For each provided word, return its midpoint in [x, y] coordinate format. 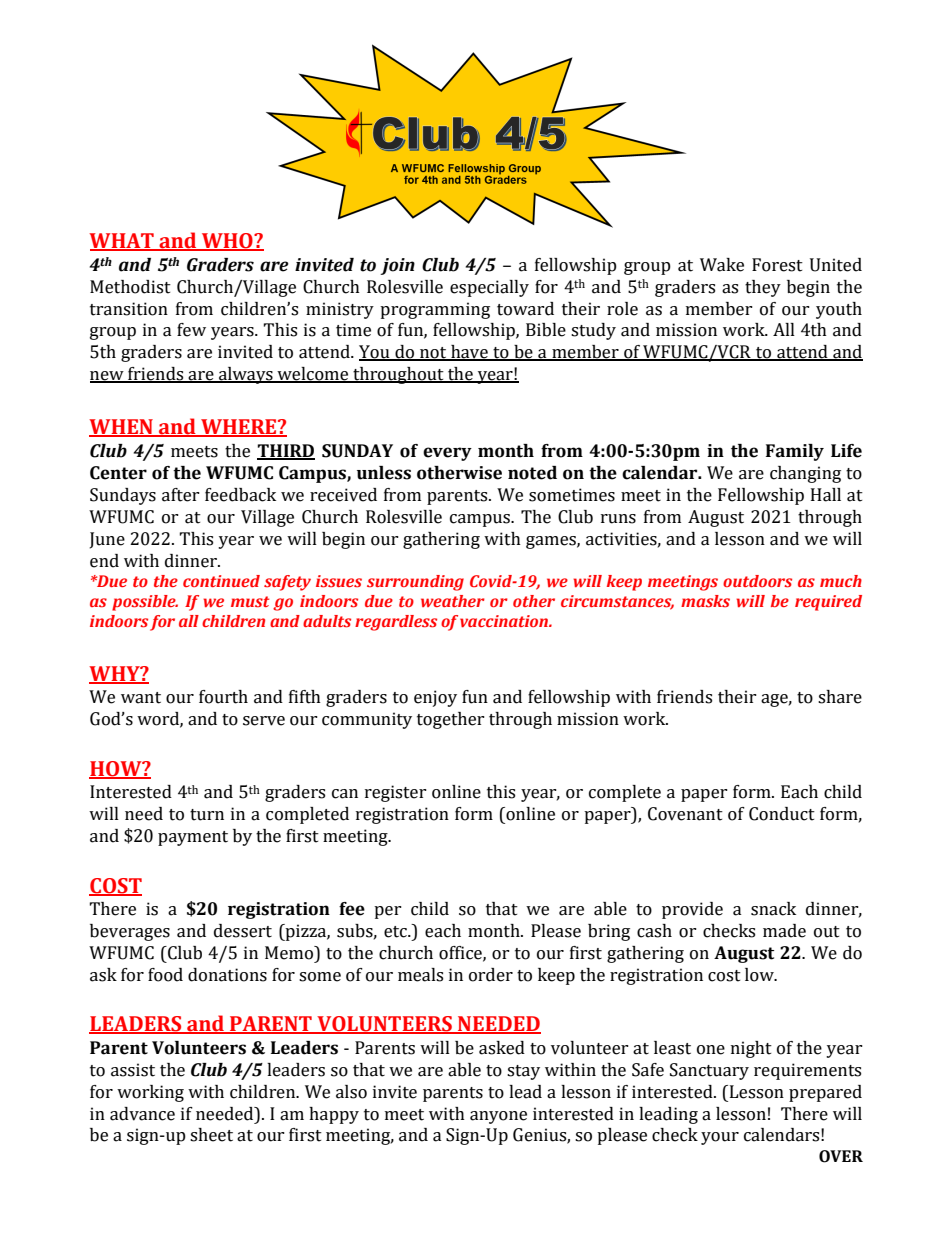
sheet [211, 1135]
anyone [498, 1117]
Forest [777, 265]
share [840, 697]
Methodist [130, 287]
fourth [223, 697]
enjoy [435, 698]
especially [489, 288]
